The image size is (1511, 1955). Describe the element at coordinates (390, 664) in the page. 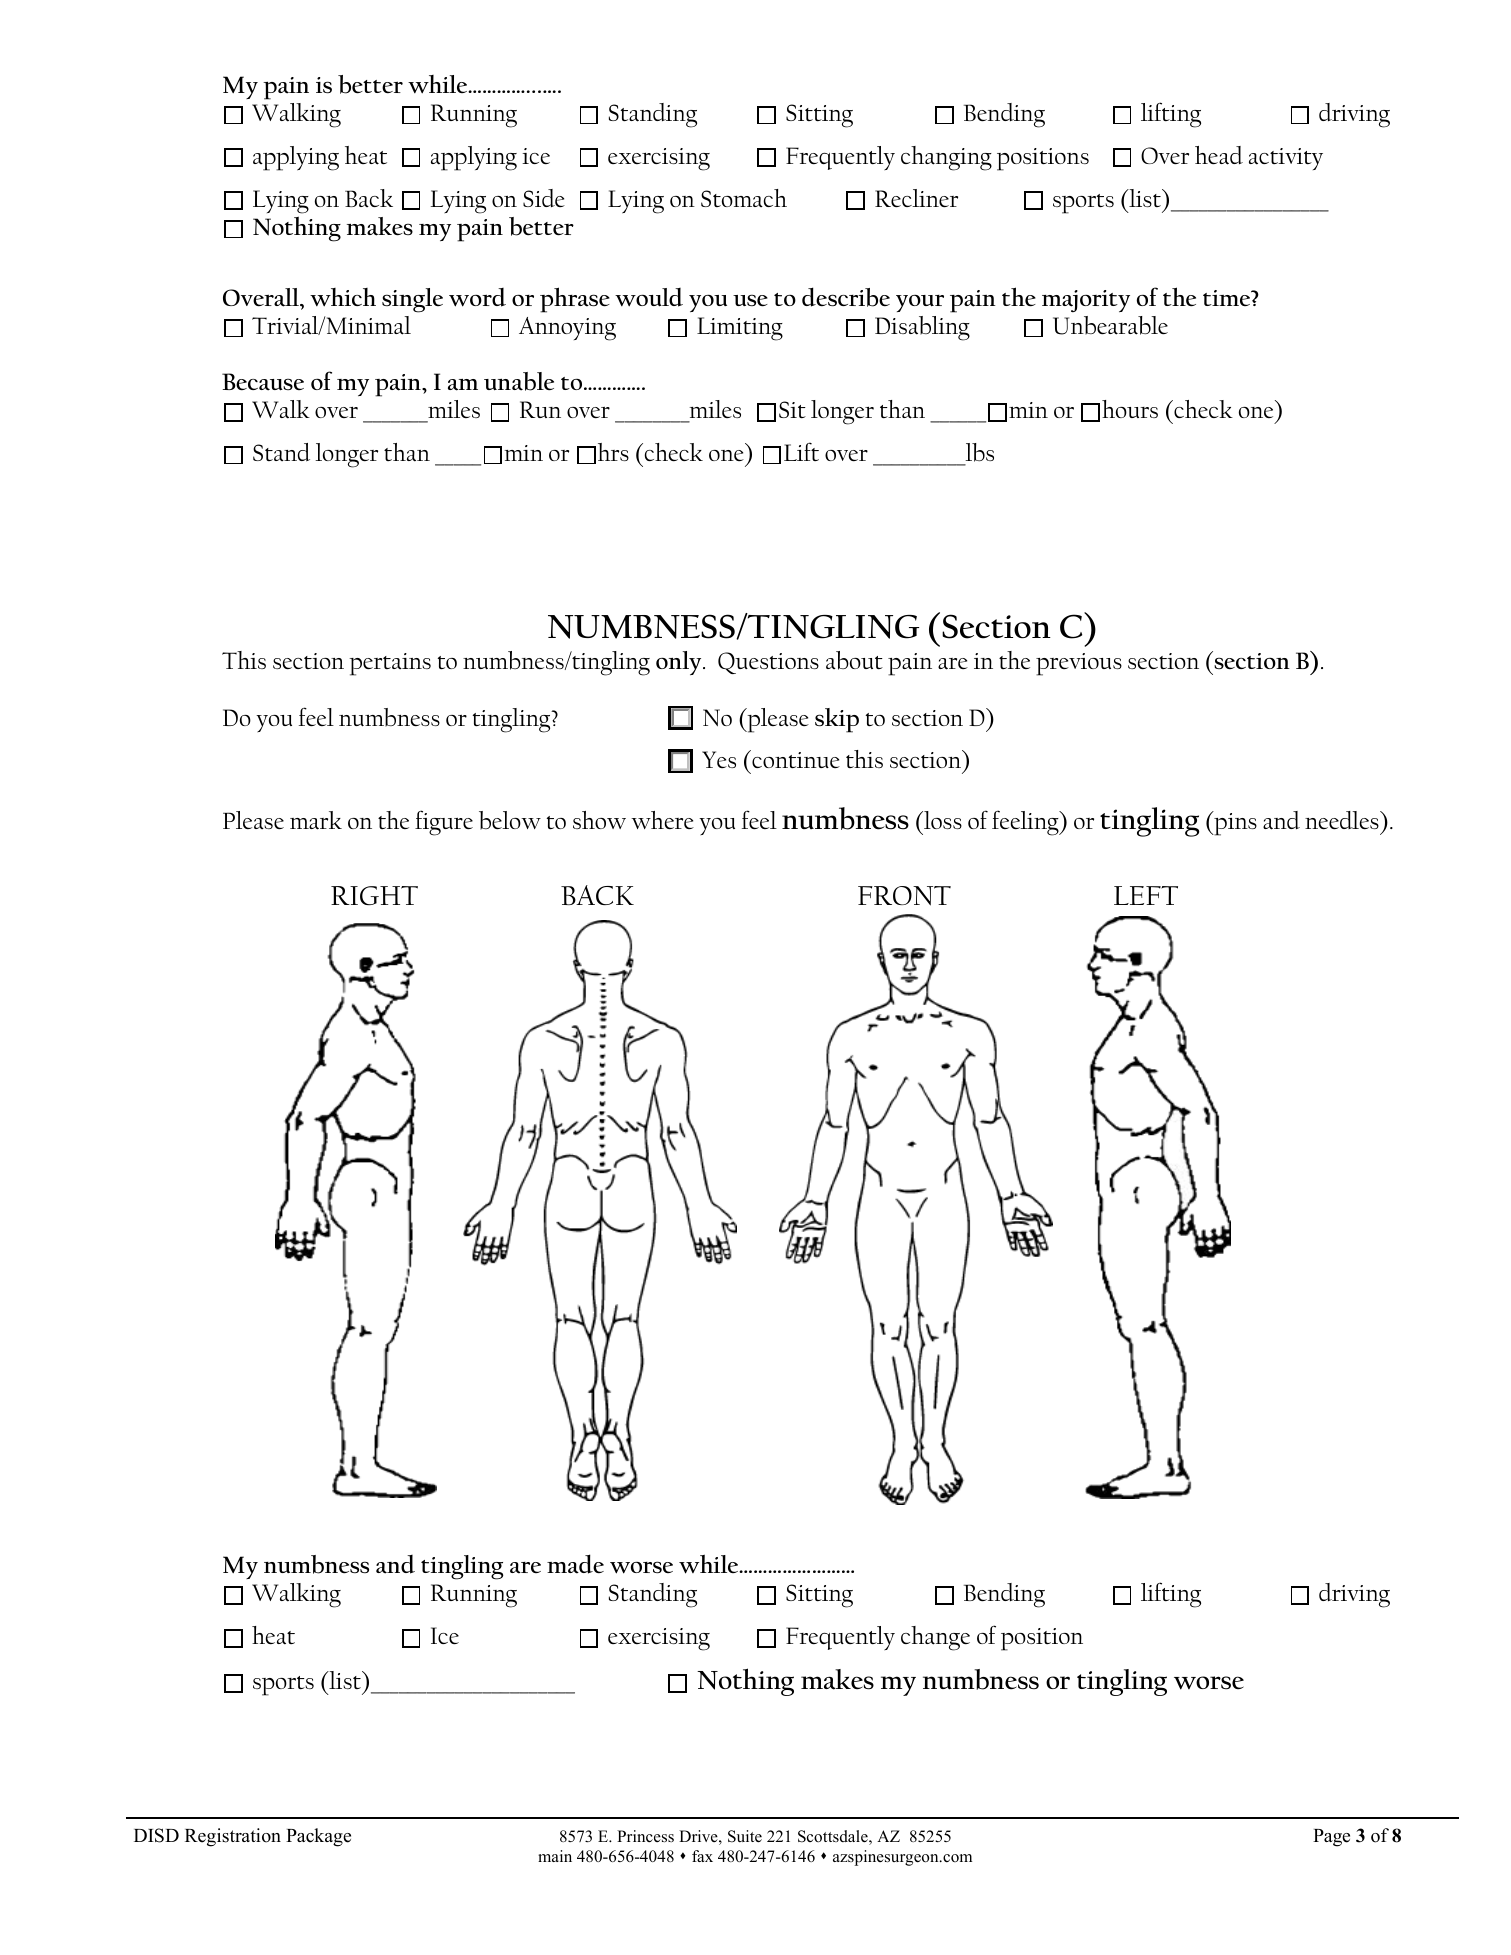

I see `pertains` at that location.
